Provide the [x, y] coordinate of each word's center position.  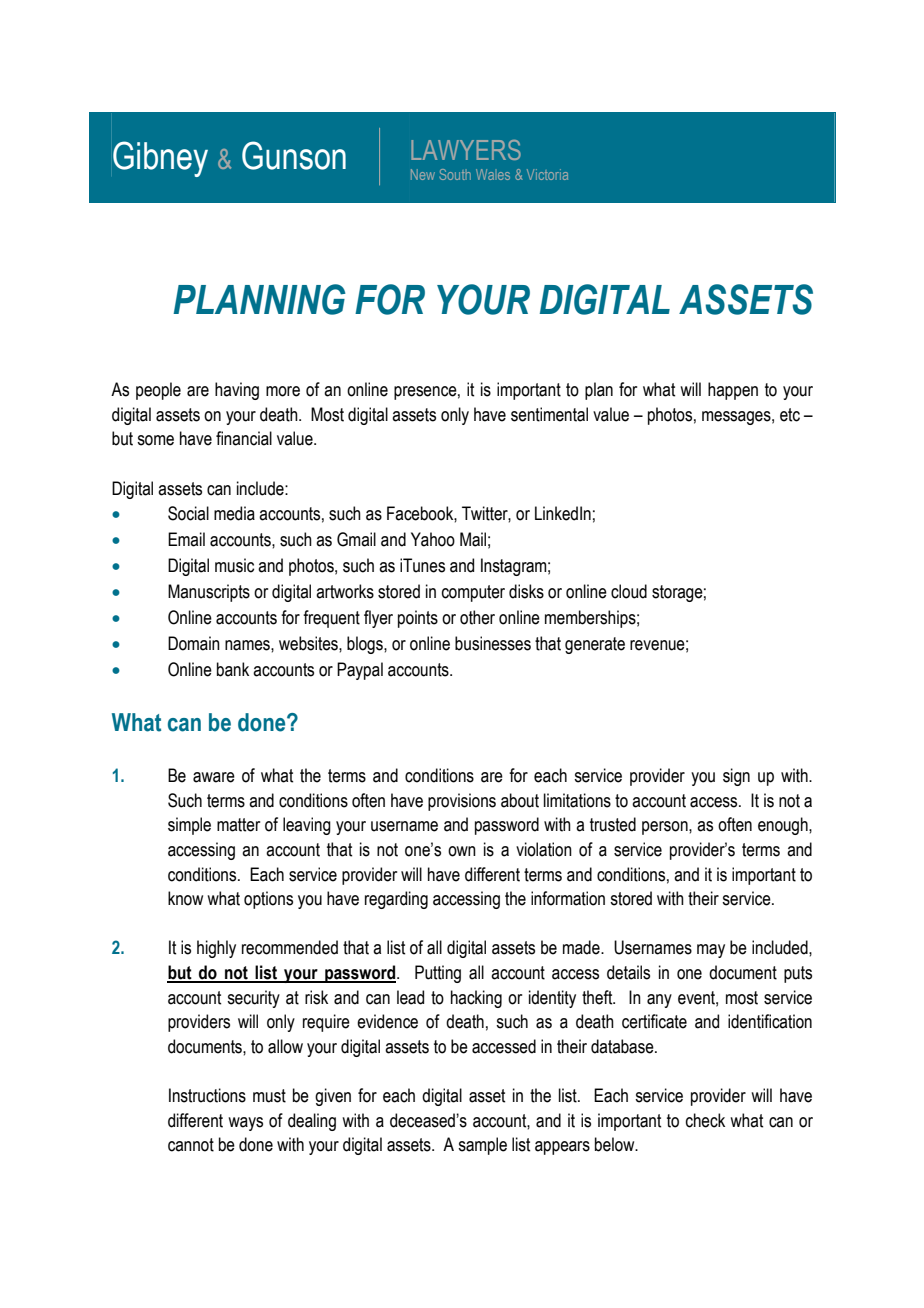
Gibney [160, 159]
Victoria [547, 174]
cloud [629, 591]
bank [233, 669]
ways [245, 1124]
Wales [493, 174]
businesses [493, 643]
